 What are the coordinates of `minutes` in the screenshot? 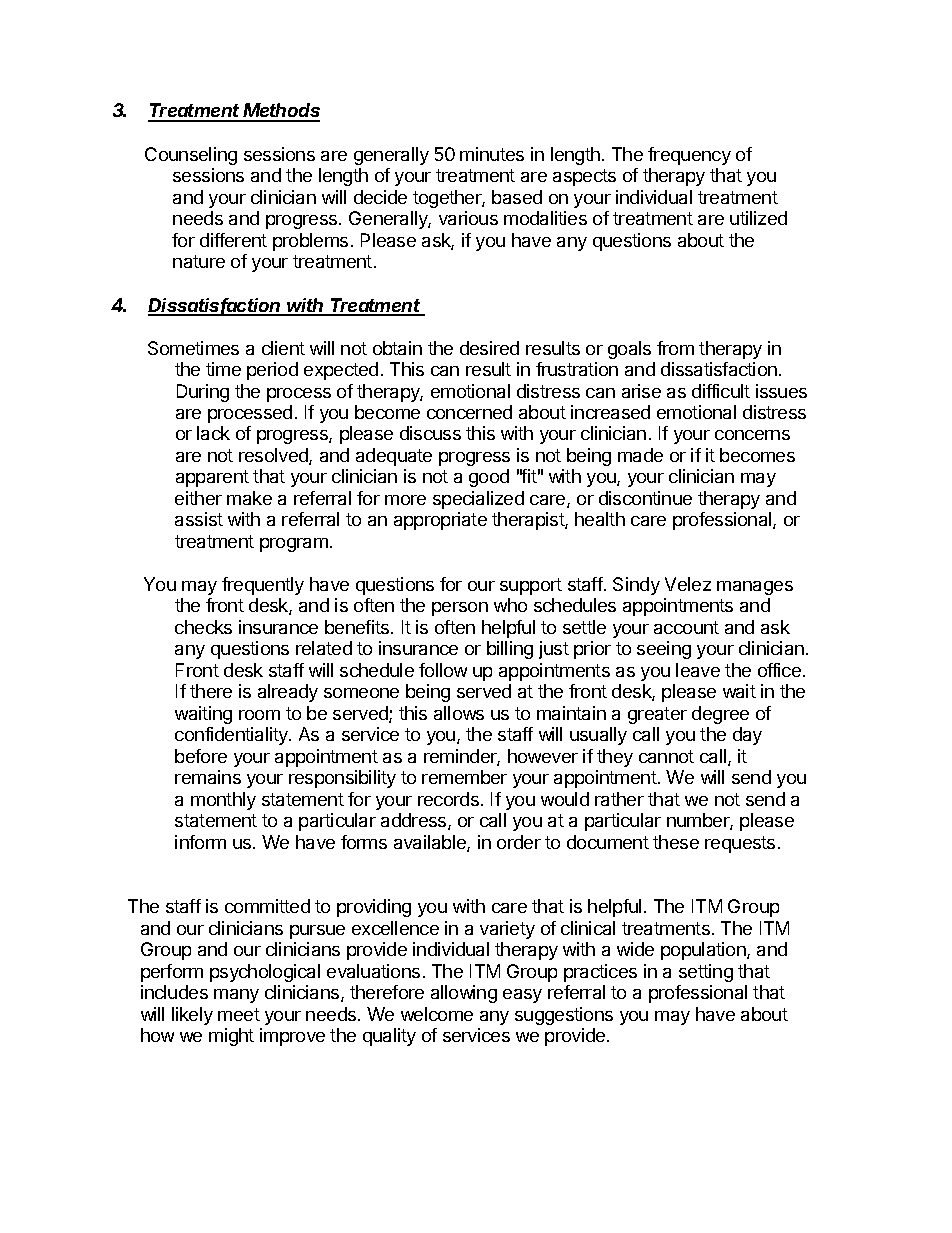 It's located at (492, 154).
